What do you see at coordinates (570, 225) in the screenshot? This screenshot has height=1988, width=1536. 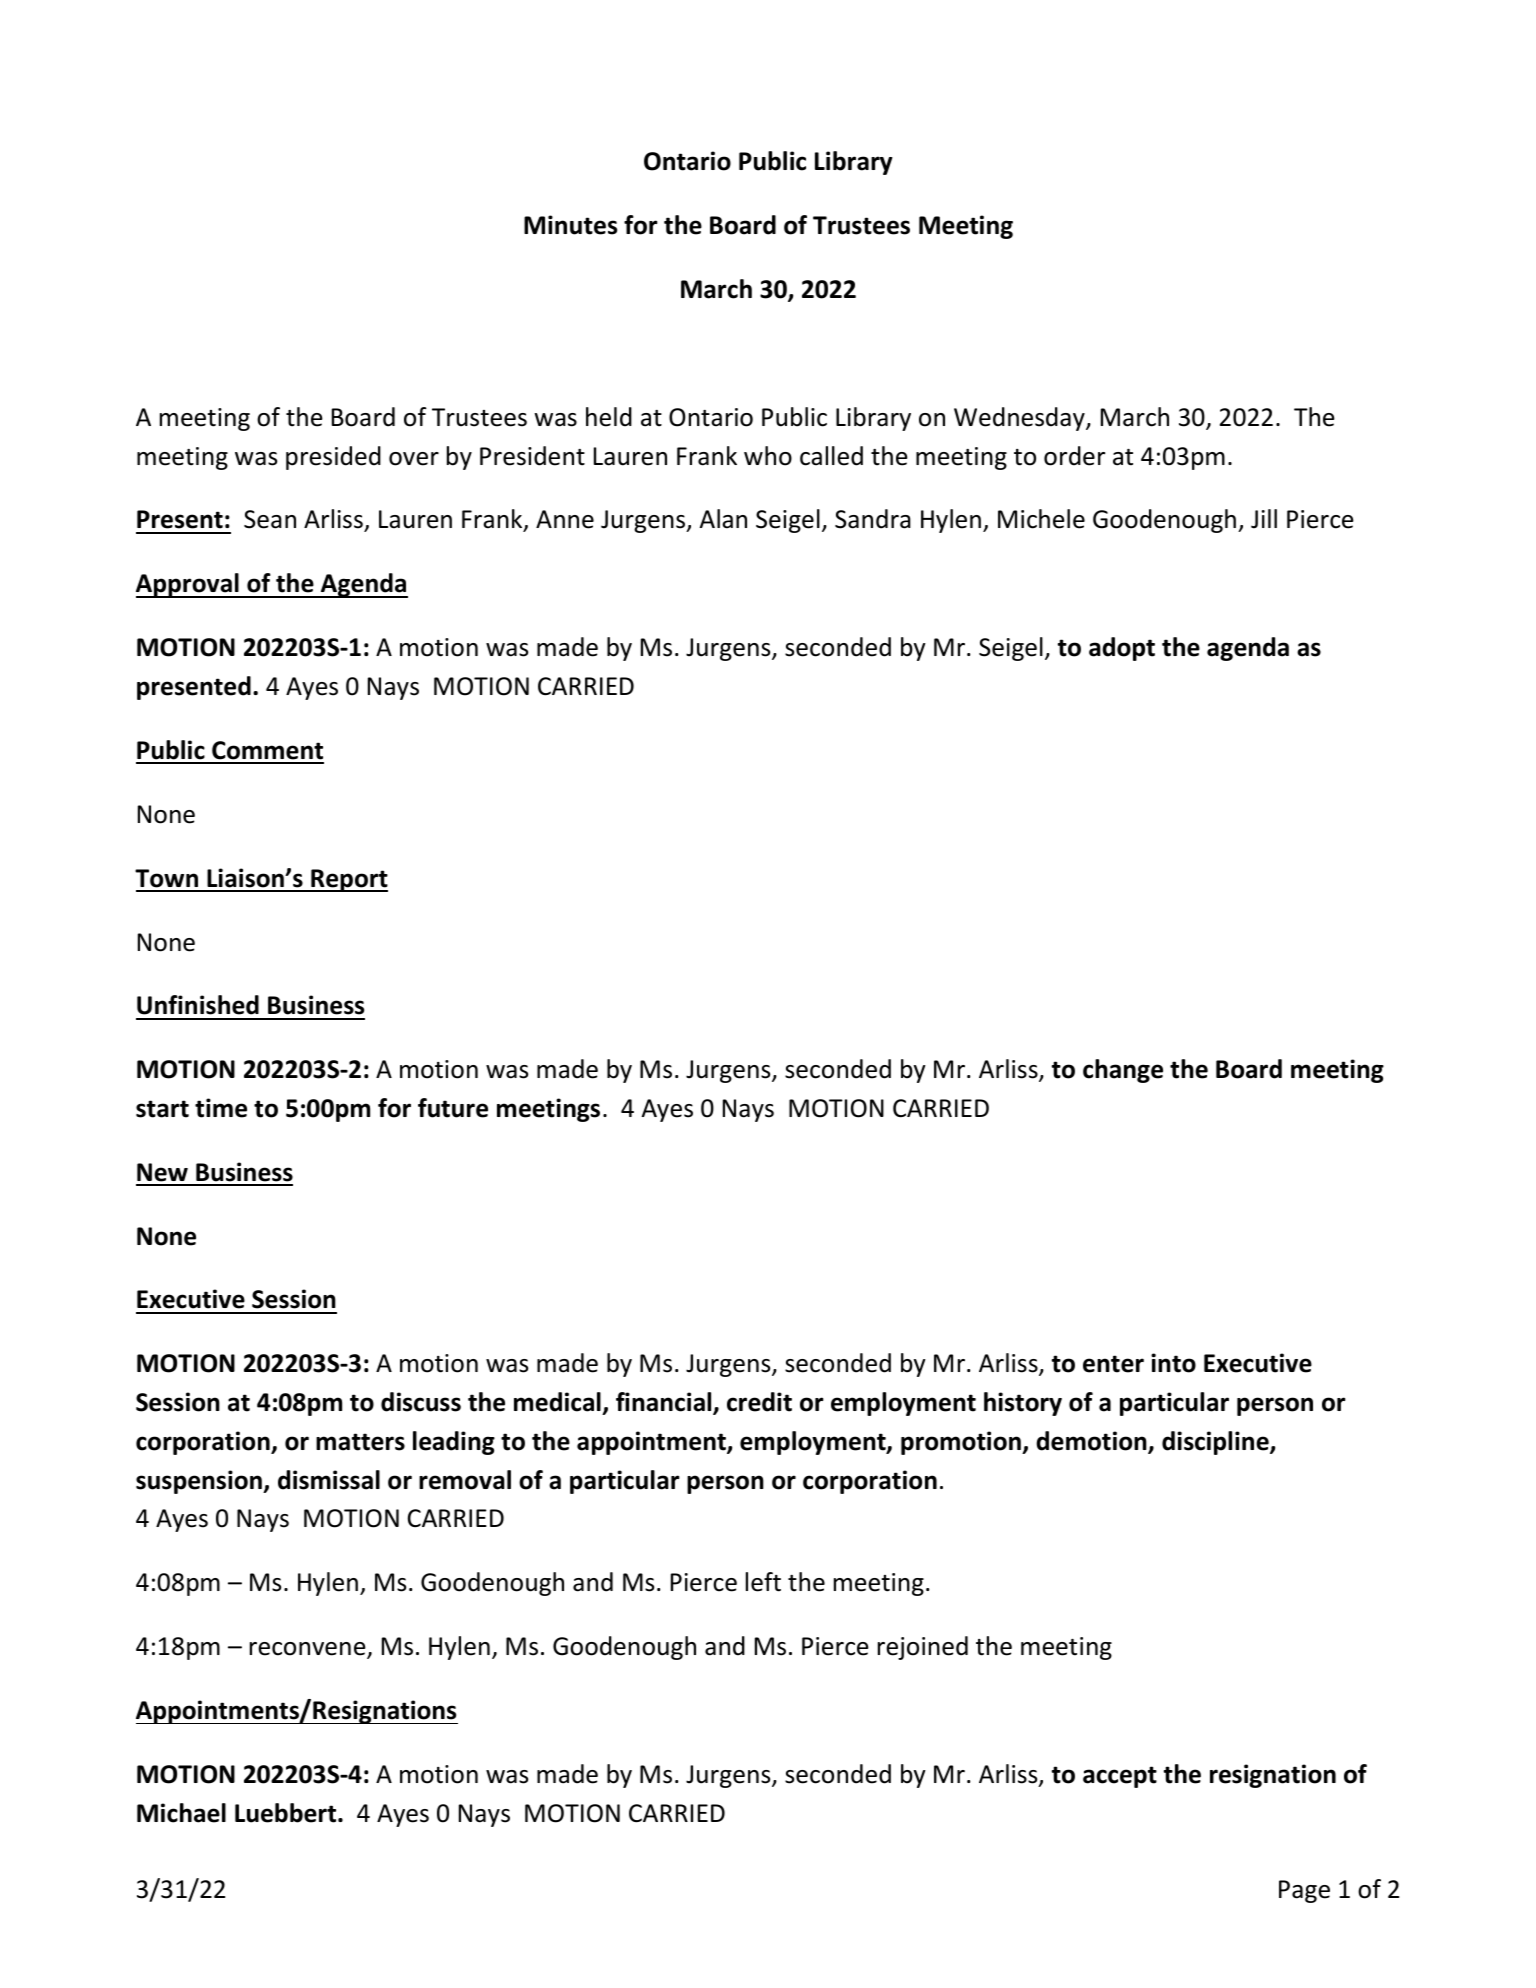 I see `Minutes` at bounding box center [570, 225].
